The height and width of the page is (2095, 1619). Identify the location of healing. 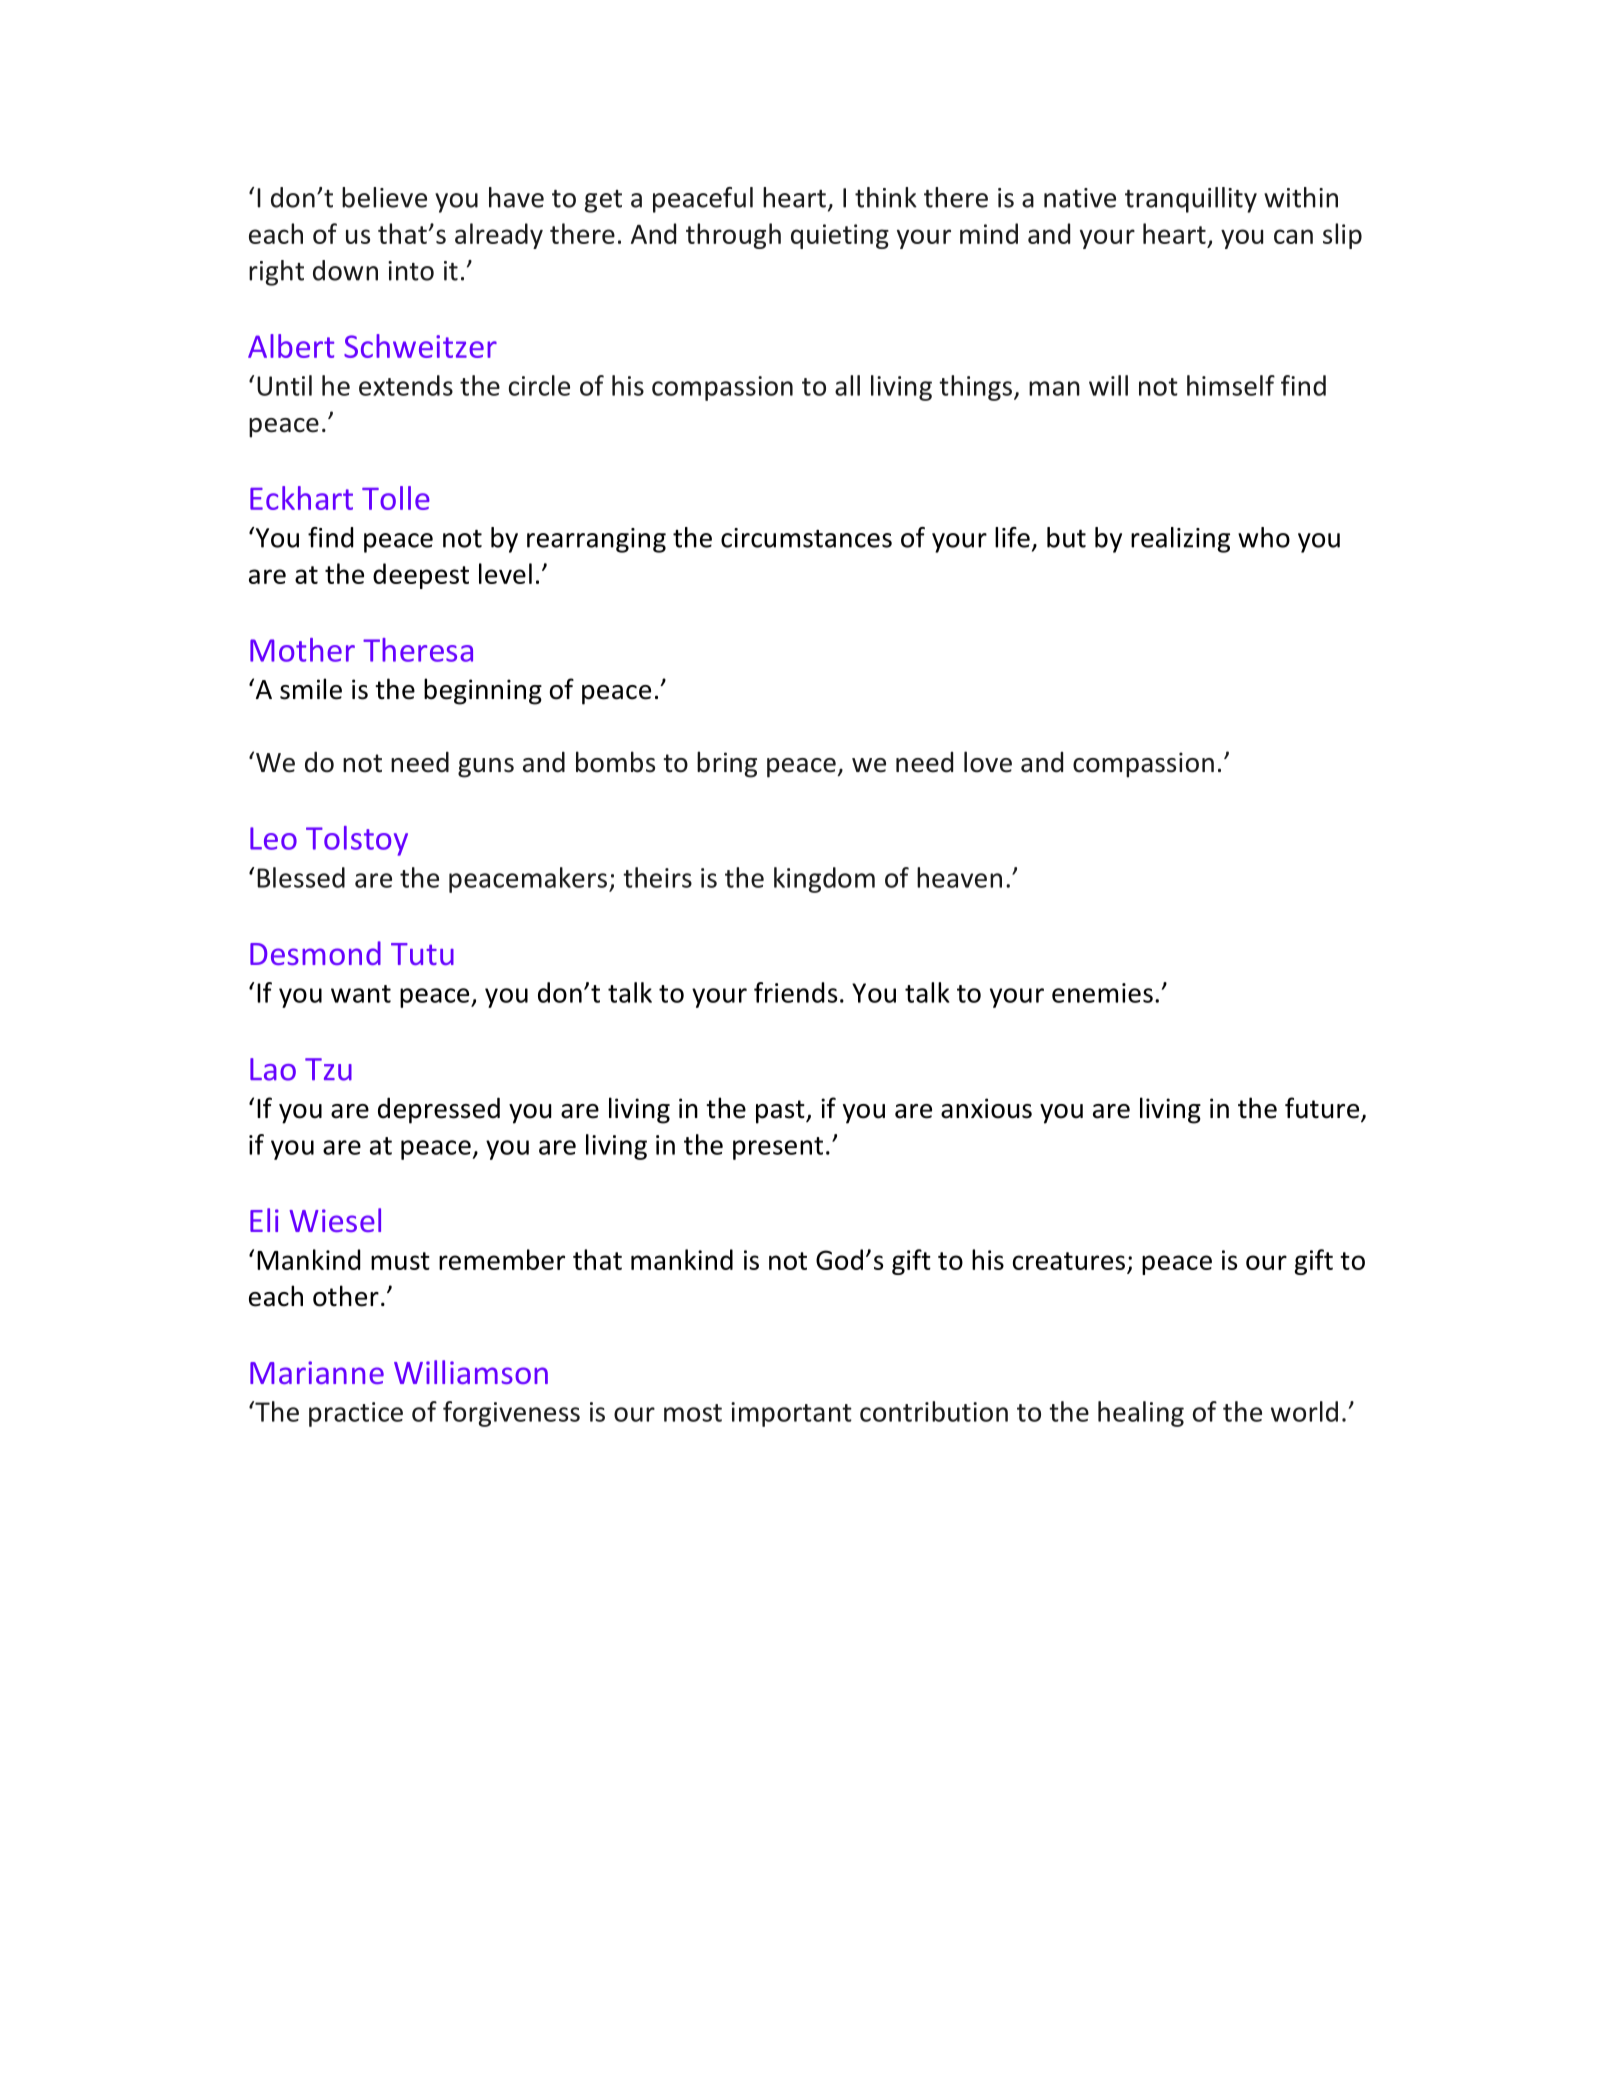
(1141, 1414).
